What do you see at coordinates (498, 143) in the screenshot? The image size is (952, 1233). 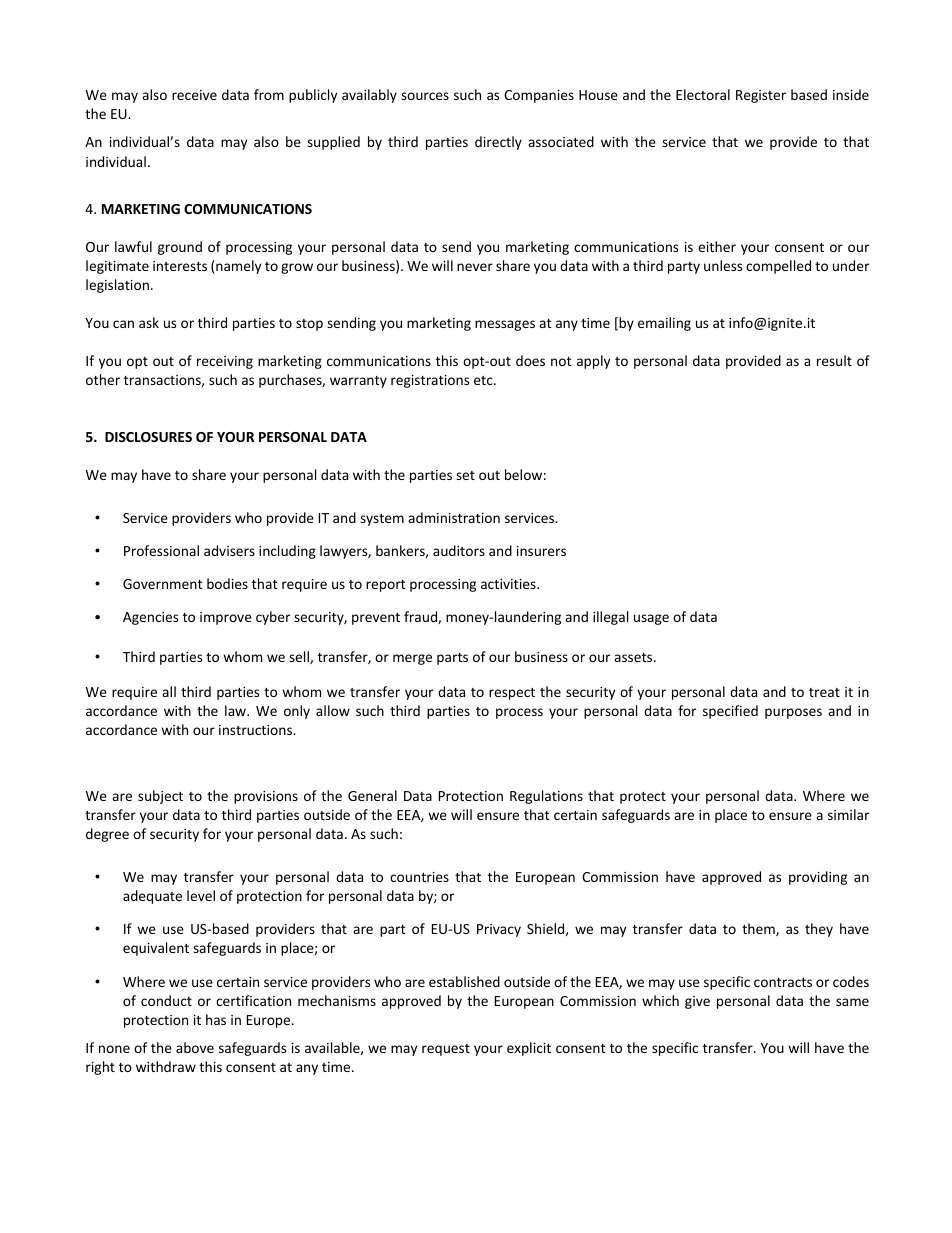 I see `directly` at bounding box center [498, 143].
